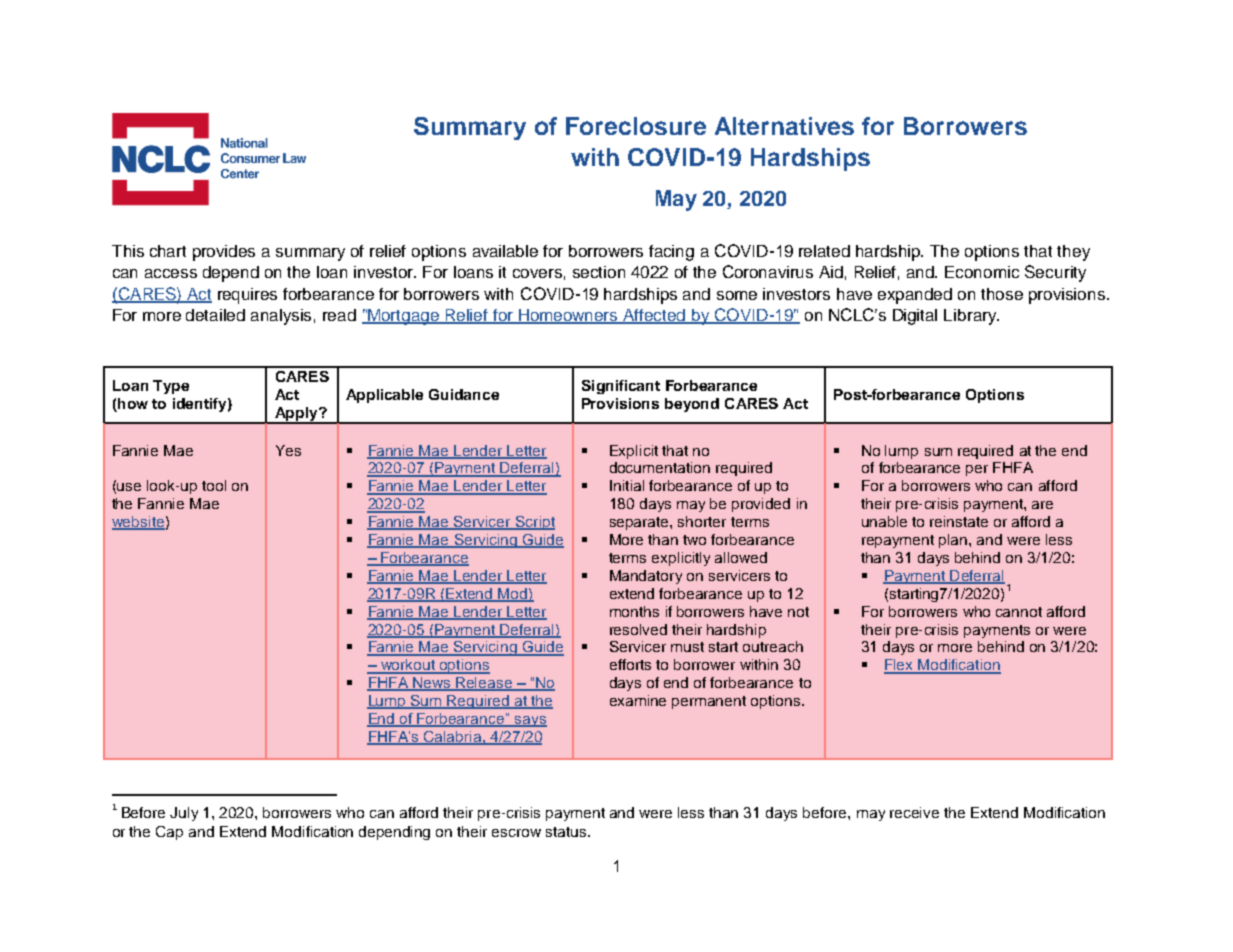  Describe the element at coordinates (627, 485) in the screenshot. I see `Initial` at that location.
